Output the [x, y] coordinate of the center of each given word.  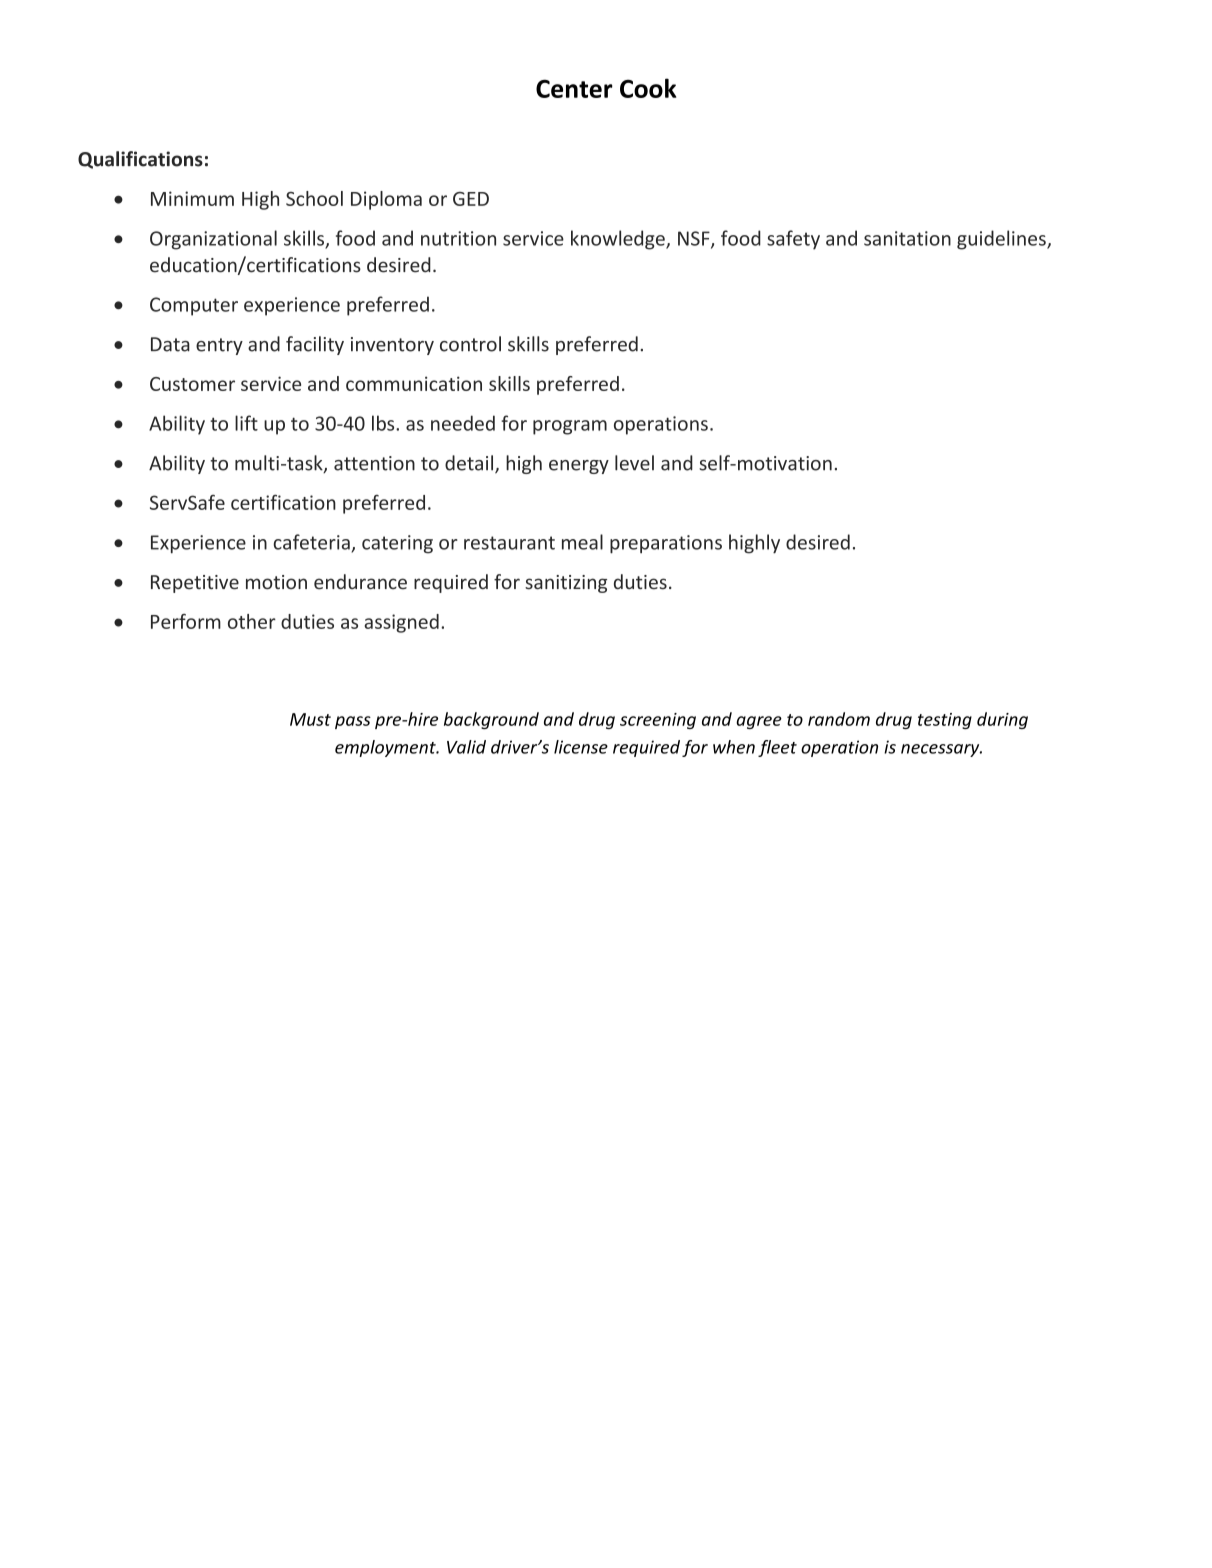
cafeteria [311, 542]
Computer [194, 306]
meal [582, 542]
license [581, 747]
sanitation [907, 238]
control [470, 344]
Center [574, 88]
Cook [648, 88]
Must [310, 719]
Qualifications [140, 160]
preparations [666, 544]
